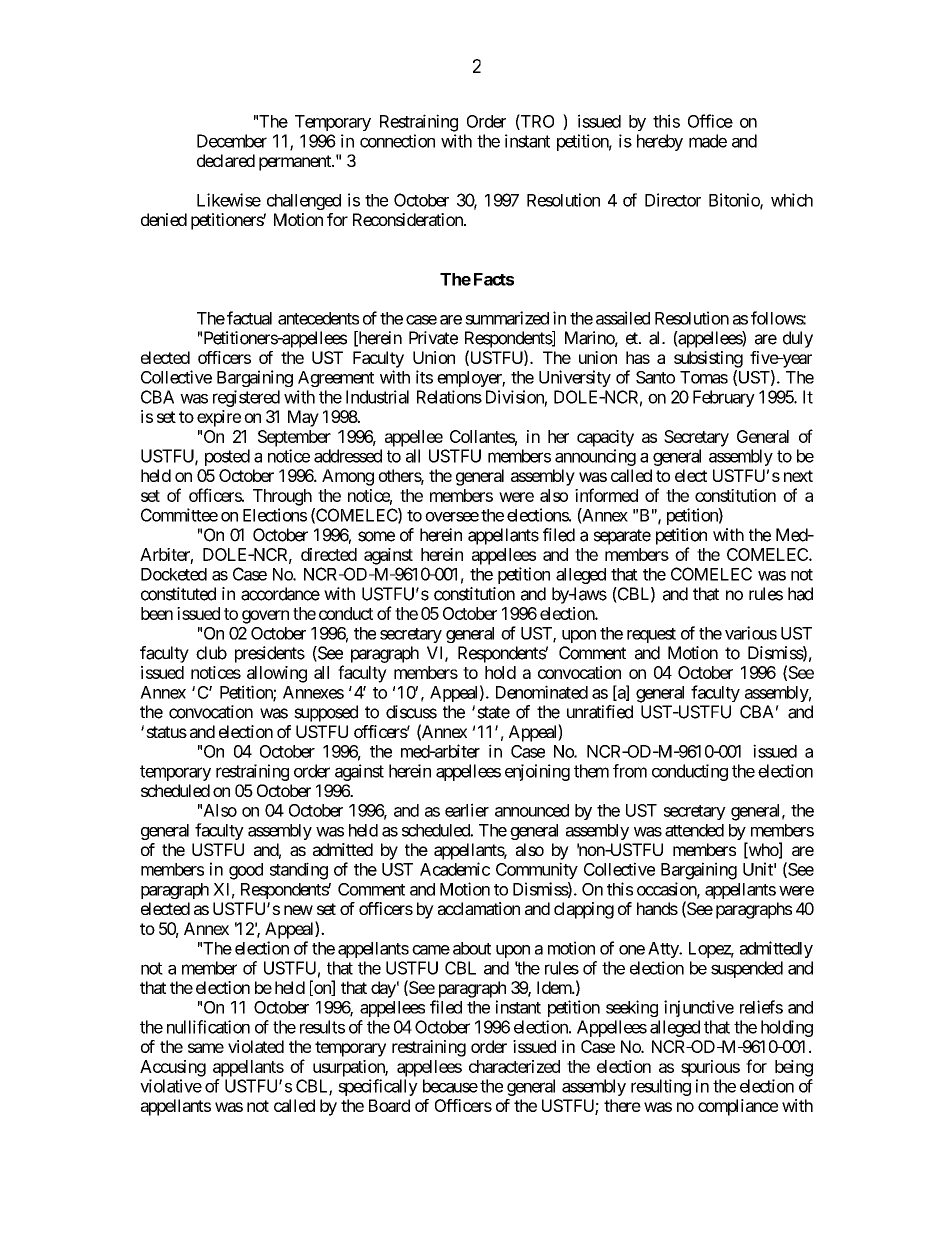  I want to click on February, so click(724, 398).
